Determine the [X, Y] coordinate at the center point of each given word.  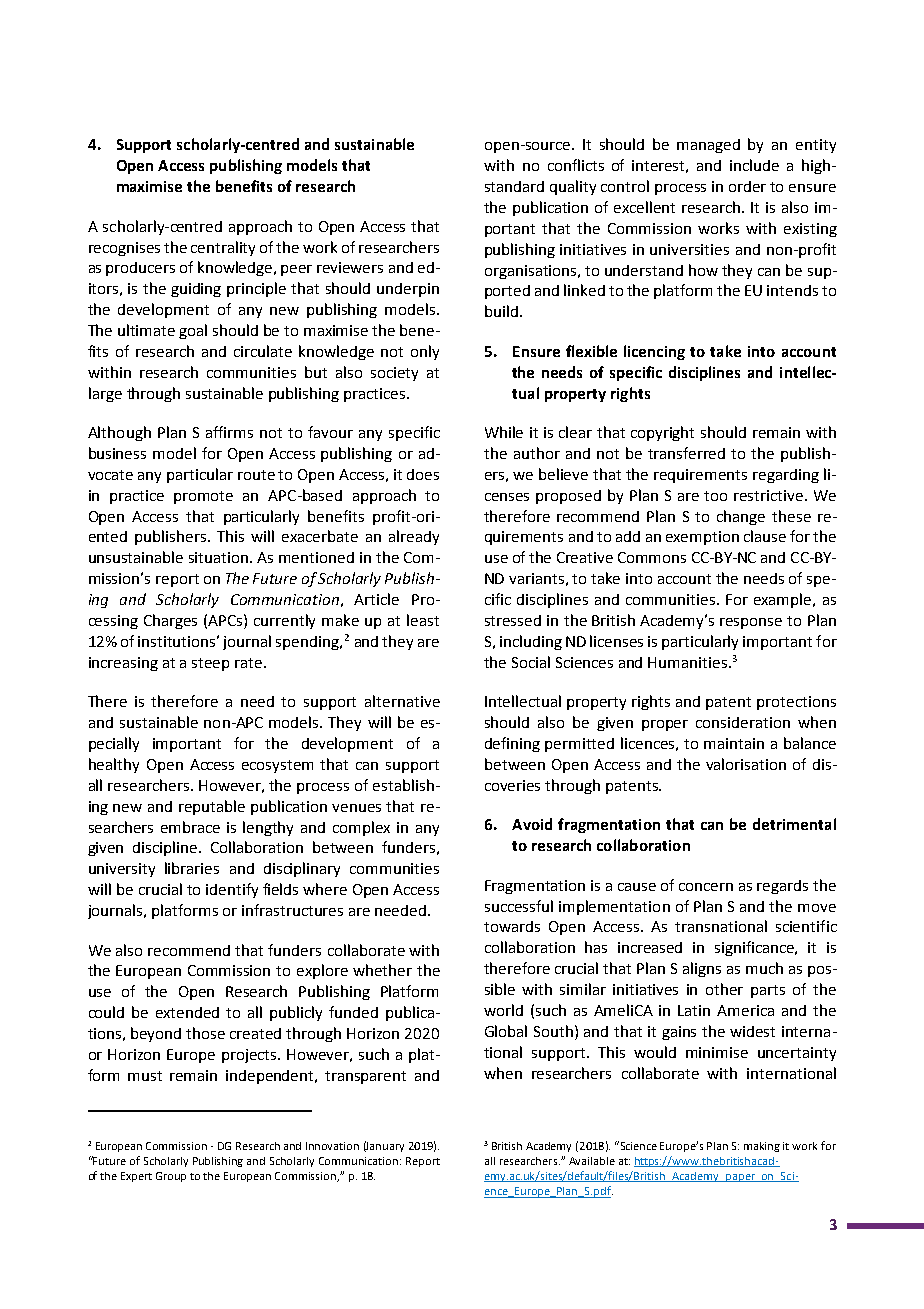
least [423, 620]
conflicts [576, 165]
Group [171, 1177]
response [751, 623]
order [747, 186]
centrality [223, 248]
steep [210, 664]
